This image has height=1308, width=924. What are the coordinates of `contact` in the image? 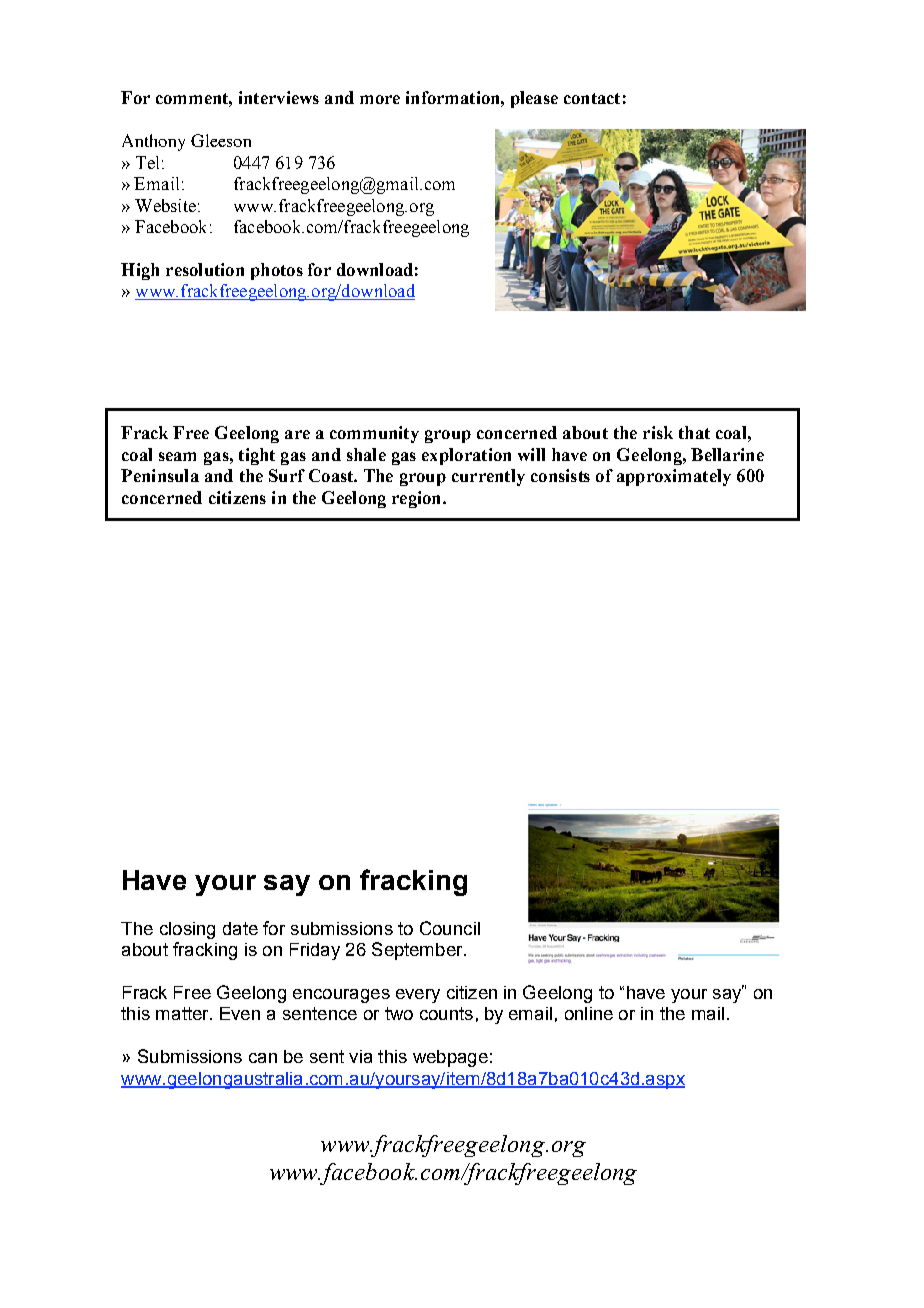 It's located at (592, 98).
